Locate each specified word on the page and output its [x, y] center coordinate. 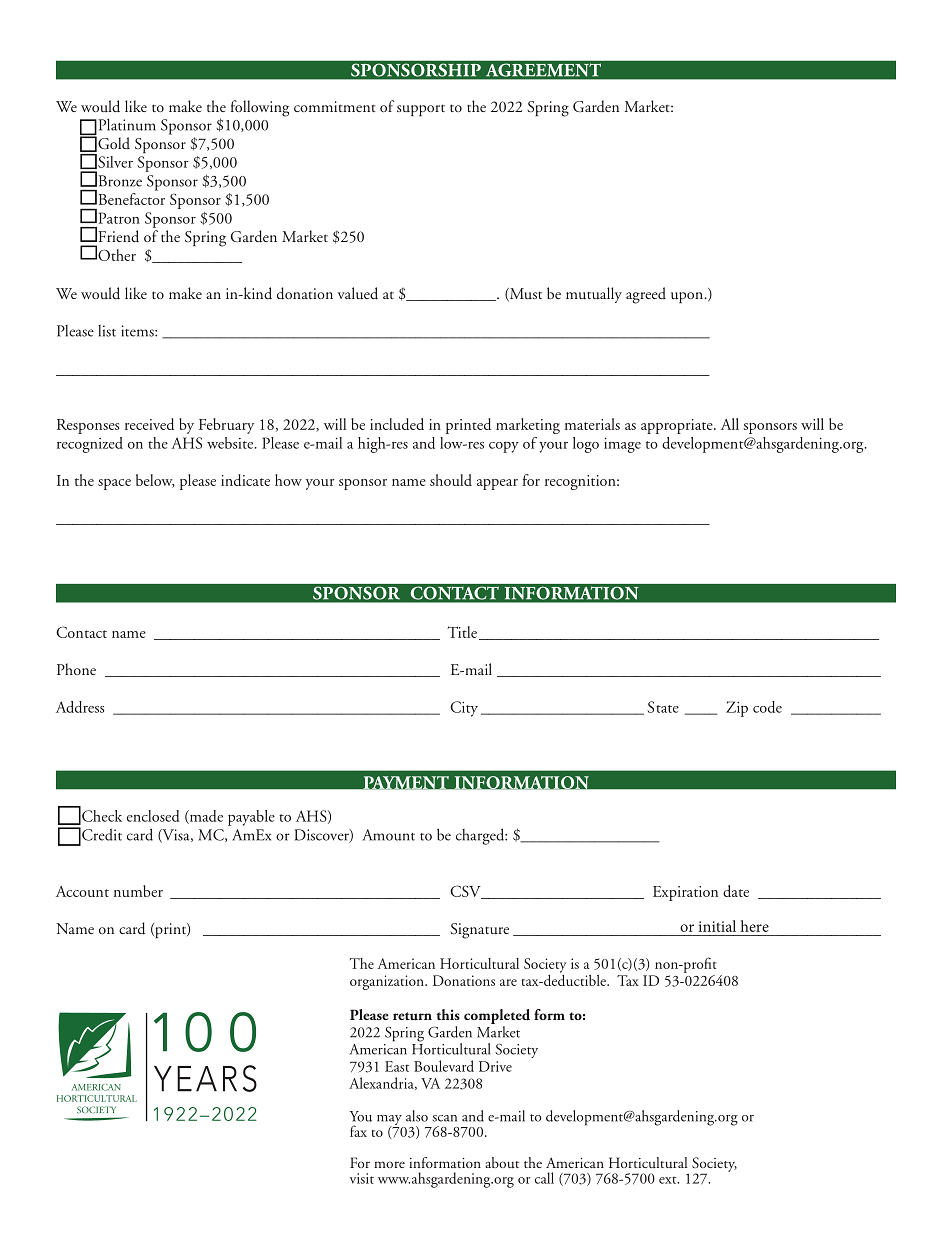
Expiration [685, 893]
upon [688, 297]
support [421, 110]
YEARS [205, 1078]
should [451, 480]
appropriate [678, 426]
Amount [388, 835]
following [260, 108]
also [417, 1116]
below [155, 481]
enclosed [153, 816]
